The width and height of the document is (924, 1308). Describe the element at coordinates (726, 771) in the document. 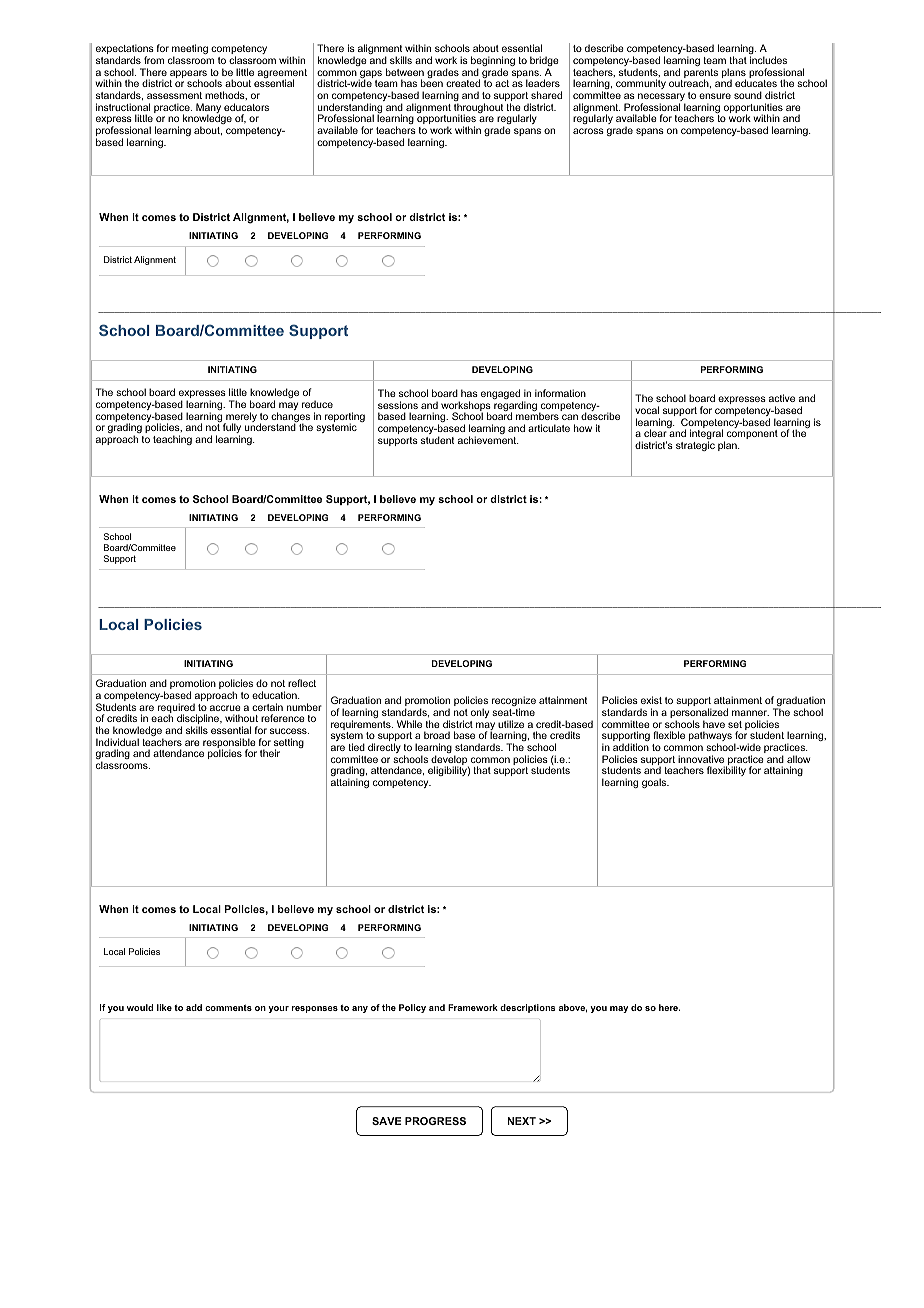

I see `flexibility` at that location.
